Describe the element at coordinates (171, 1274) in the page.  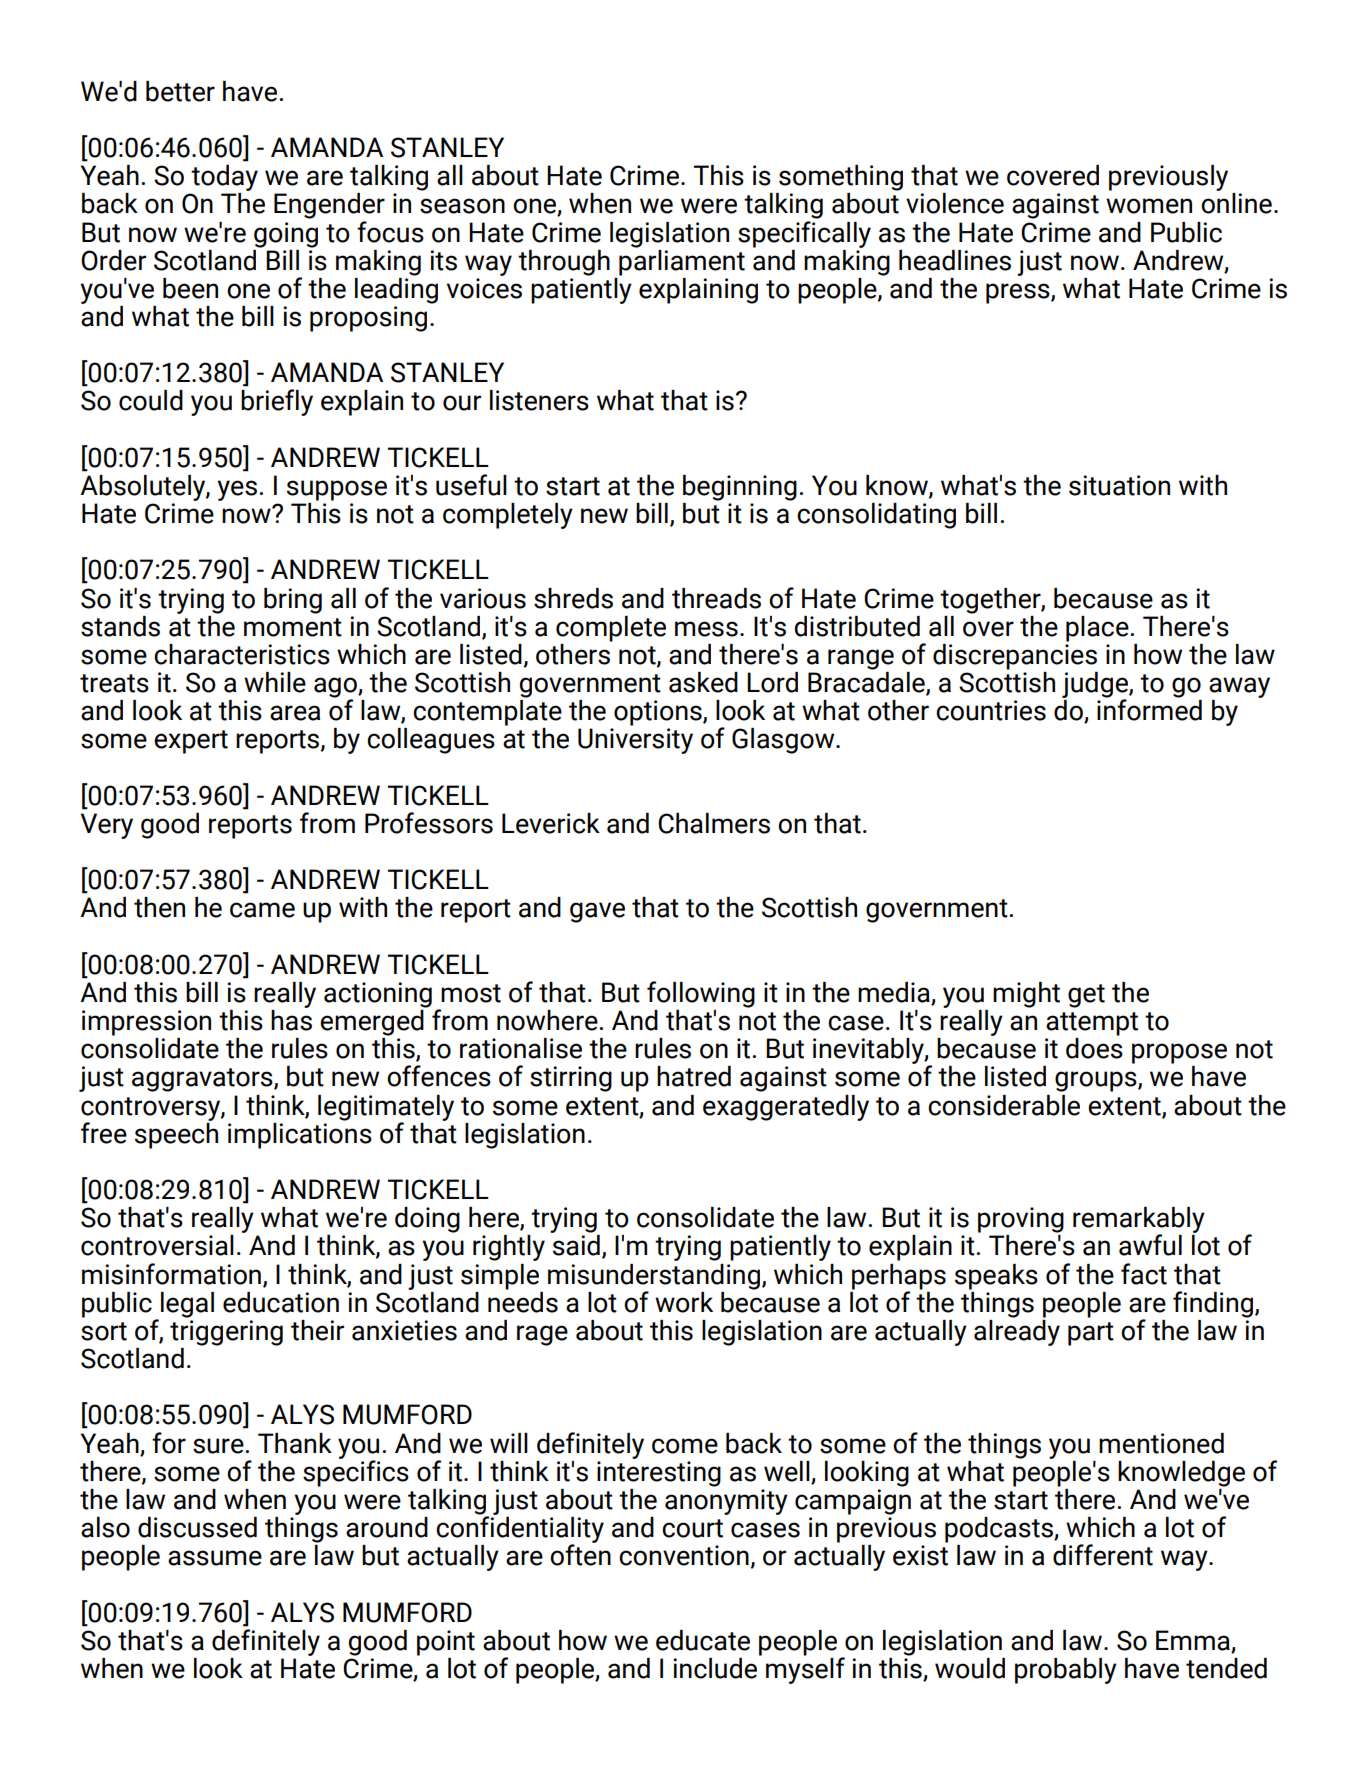
I see `misinformation` at that location.
